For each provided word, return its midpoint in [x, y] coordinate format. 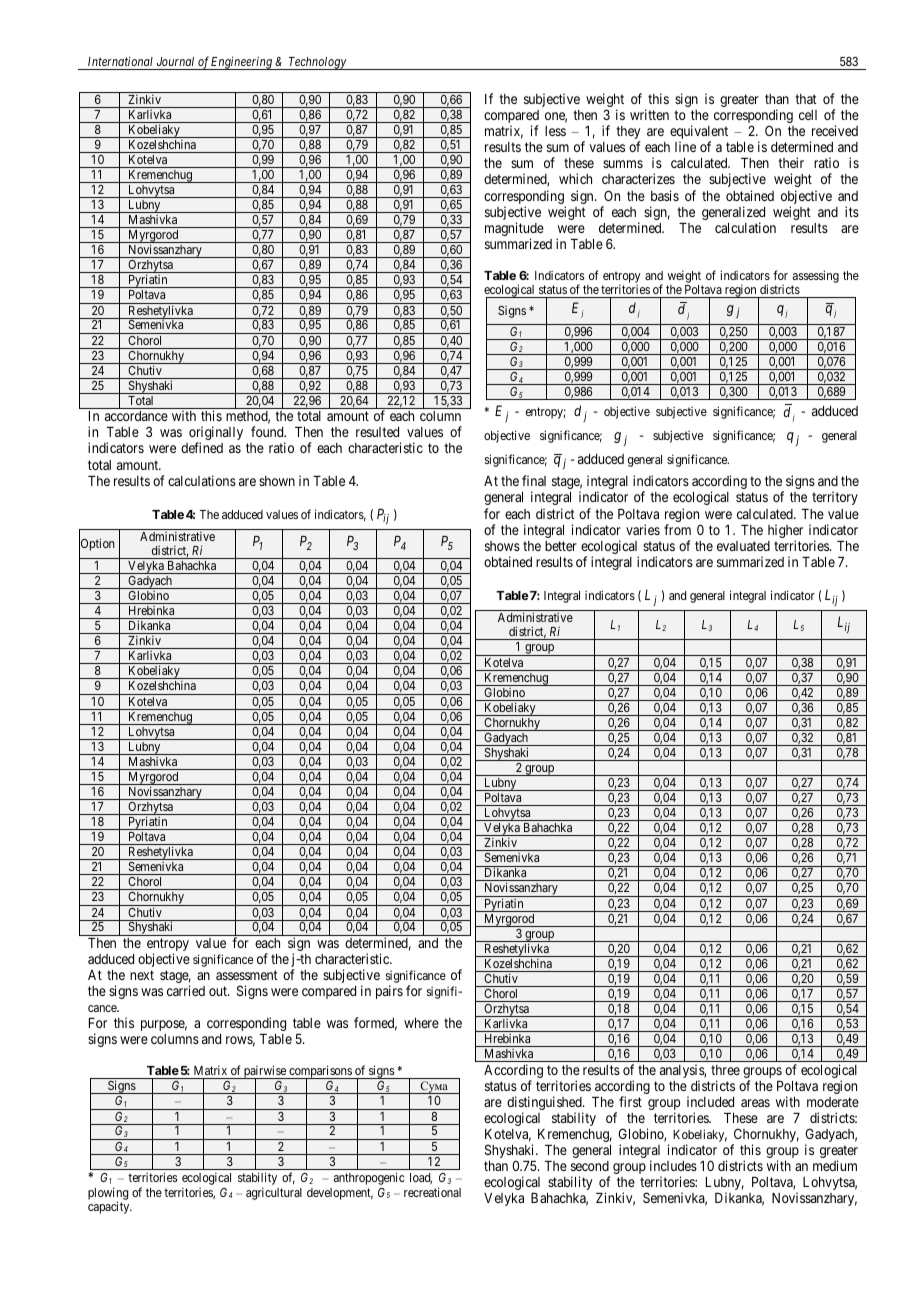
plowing [108, 1194]
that [806, 99]
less [555, 131]
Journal [175, 61]
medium [835, 1165]
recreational [432, 1192]
